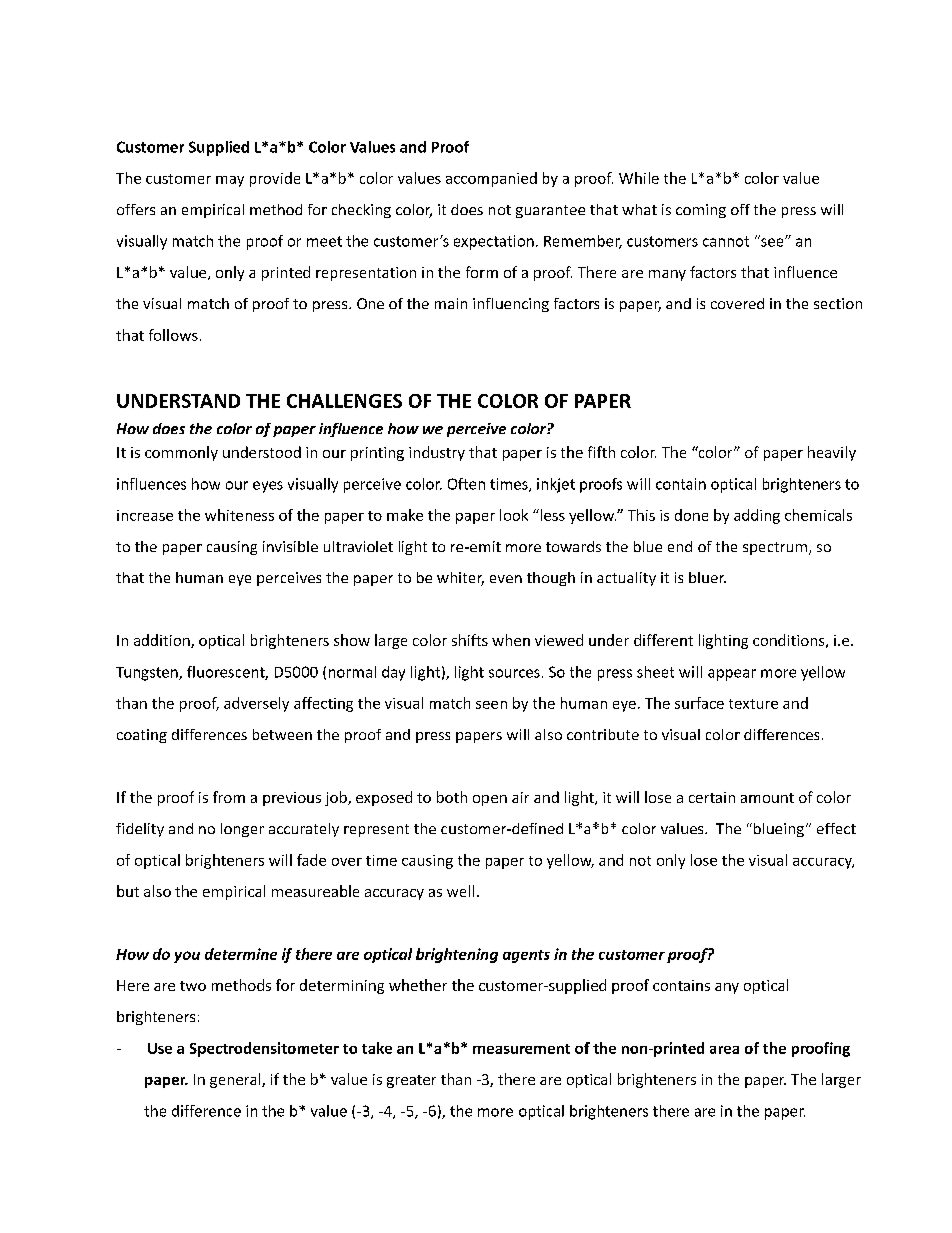  Describe the element at coordinates (470, 640) in the screenshot. I see `shifts` at that location.
